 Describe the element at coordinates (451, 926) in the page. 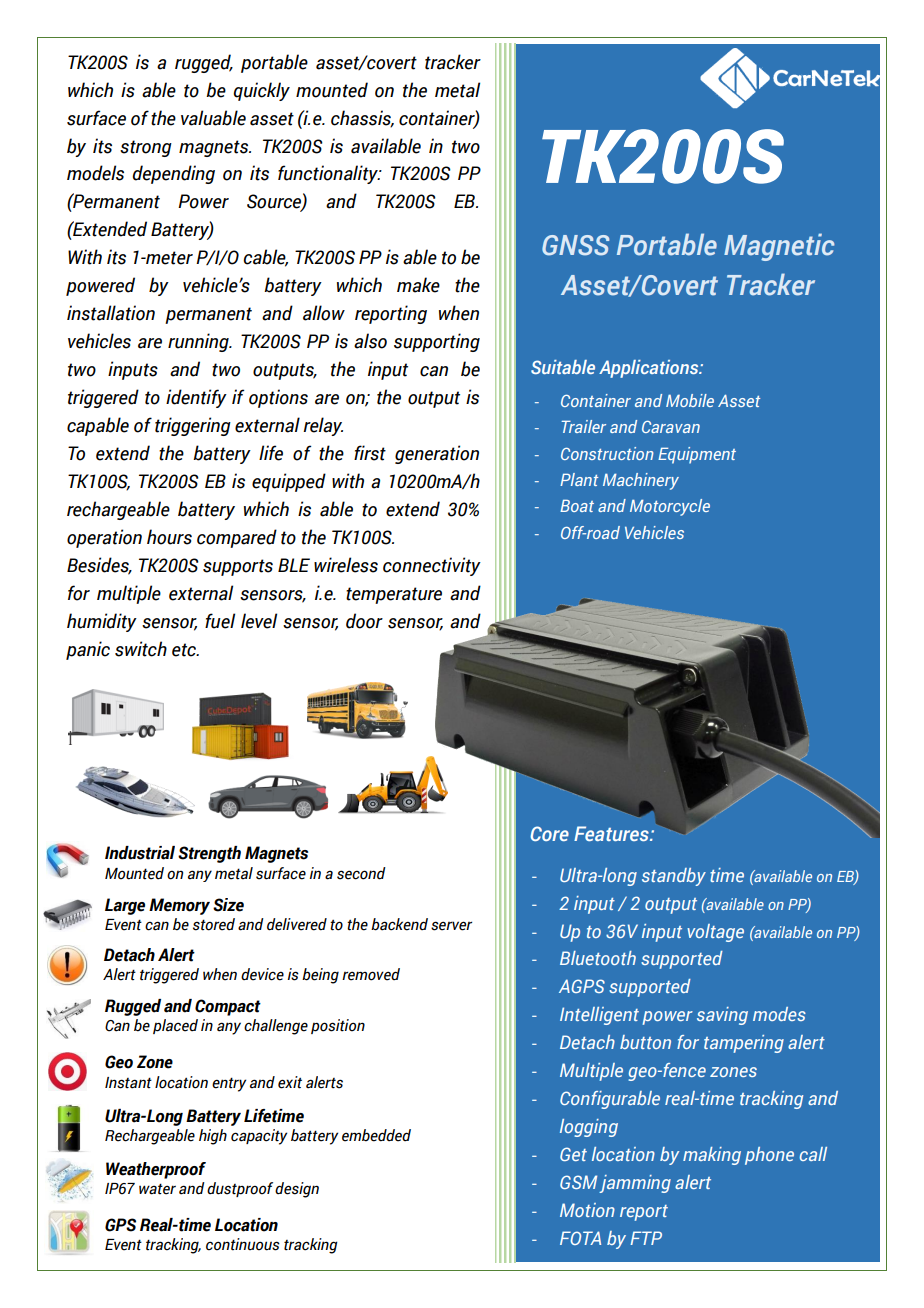

I see `server` at that location.
